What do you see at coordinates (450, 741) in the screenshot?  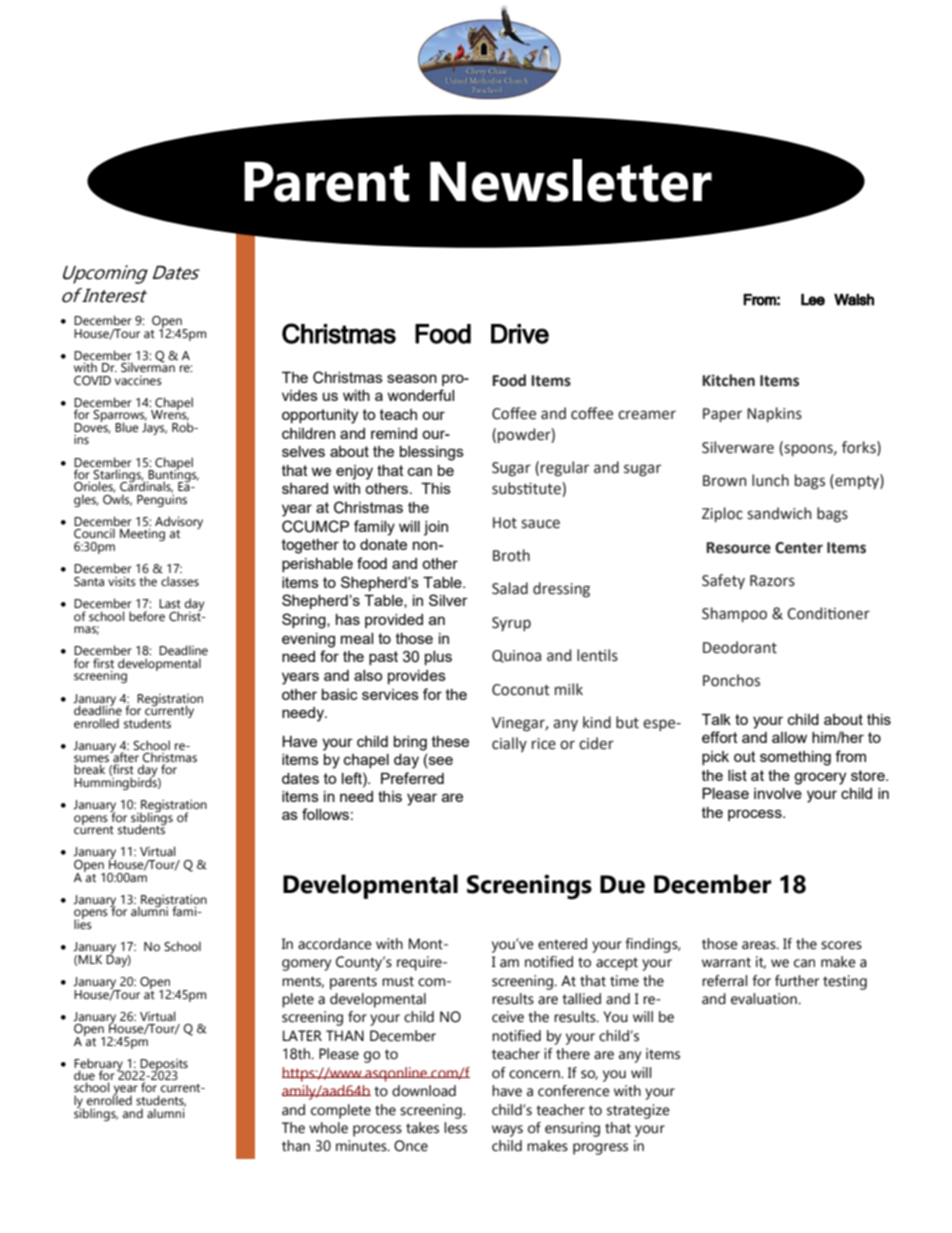 I see `these` at bounding box center [450, 741].
